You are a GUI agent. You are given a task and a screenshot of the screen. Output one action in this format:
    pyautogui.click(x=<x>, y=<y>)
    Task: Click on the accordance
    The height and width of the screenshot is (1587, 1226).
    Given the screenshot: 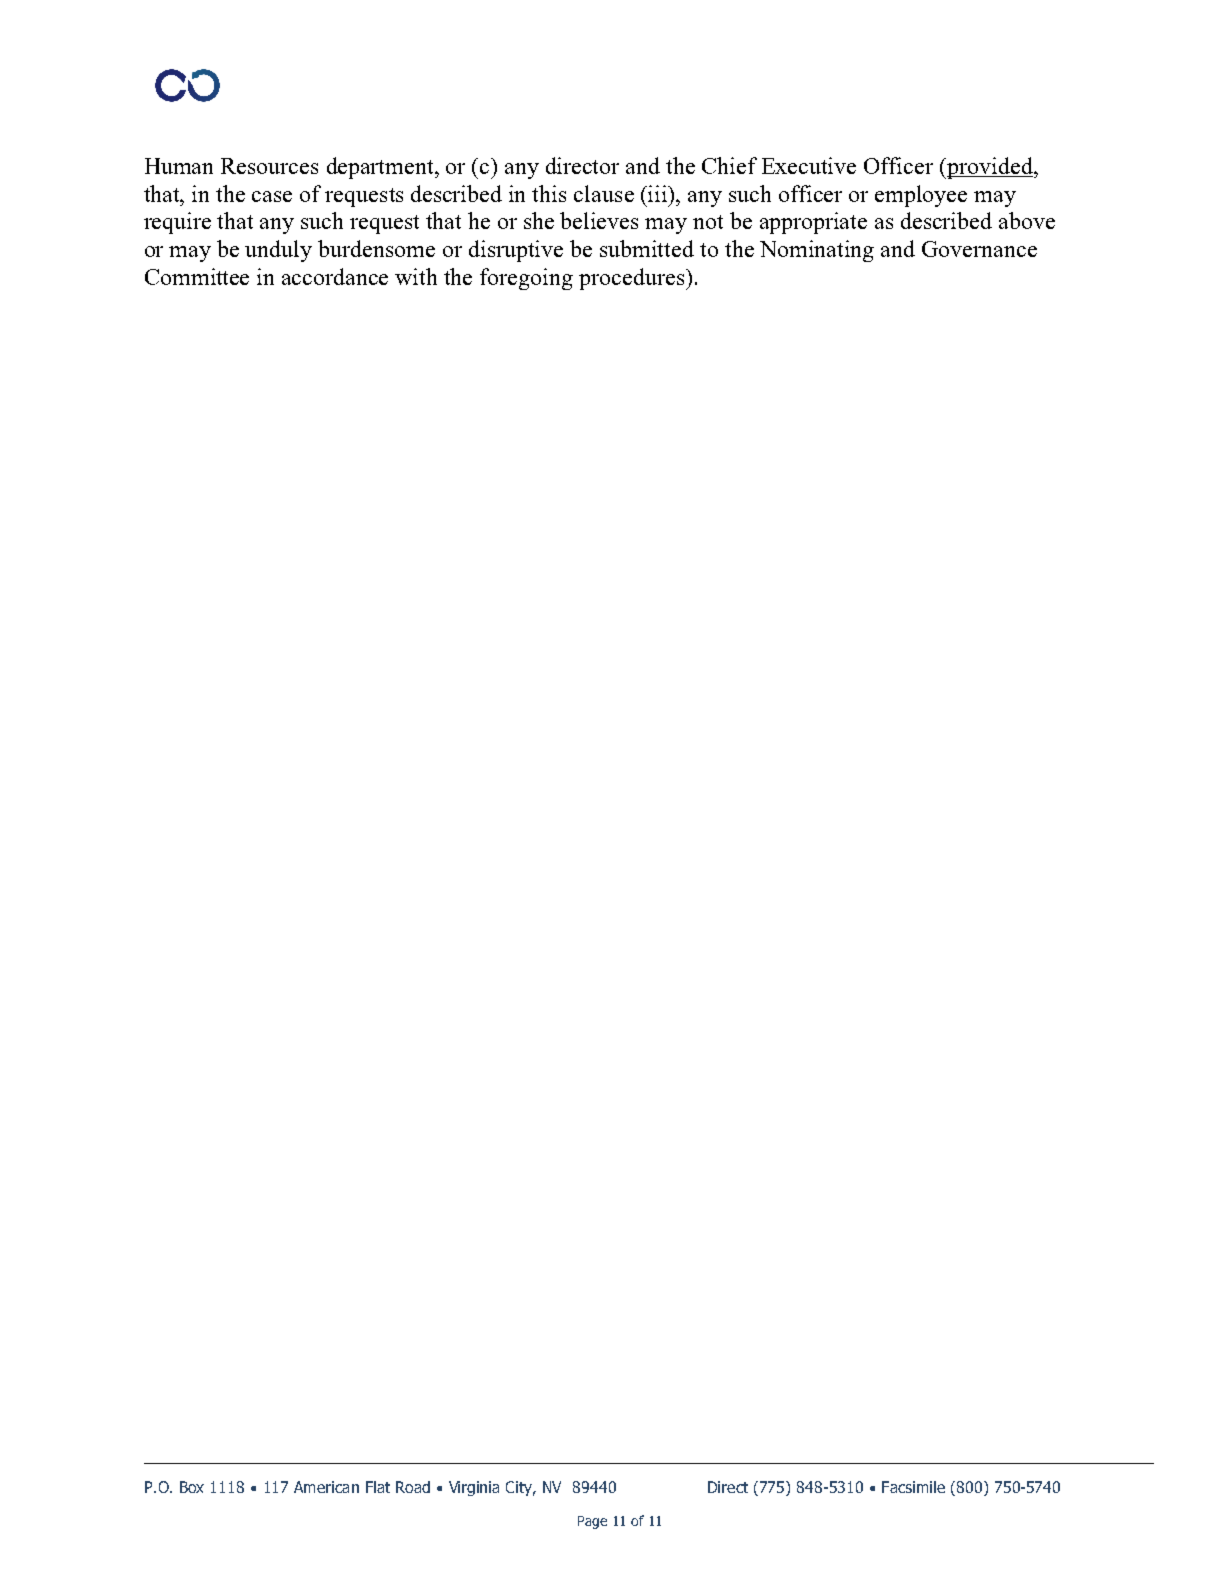 What is the action you would take?
    pyautogui.click(x=335, y=276)
